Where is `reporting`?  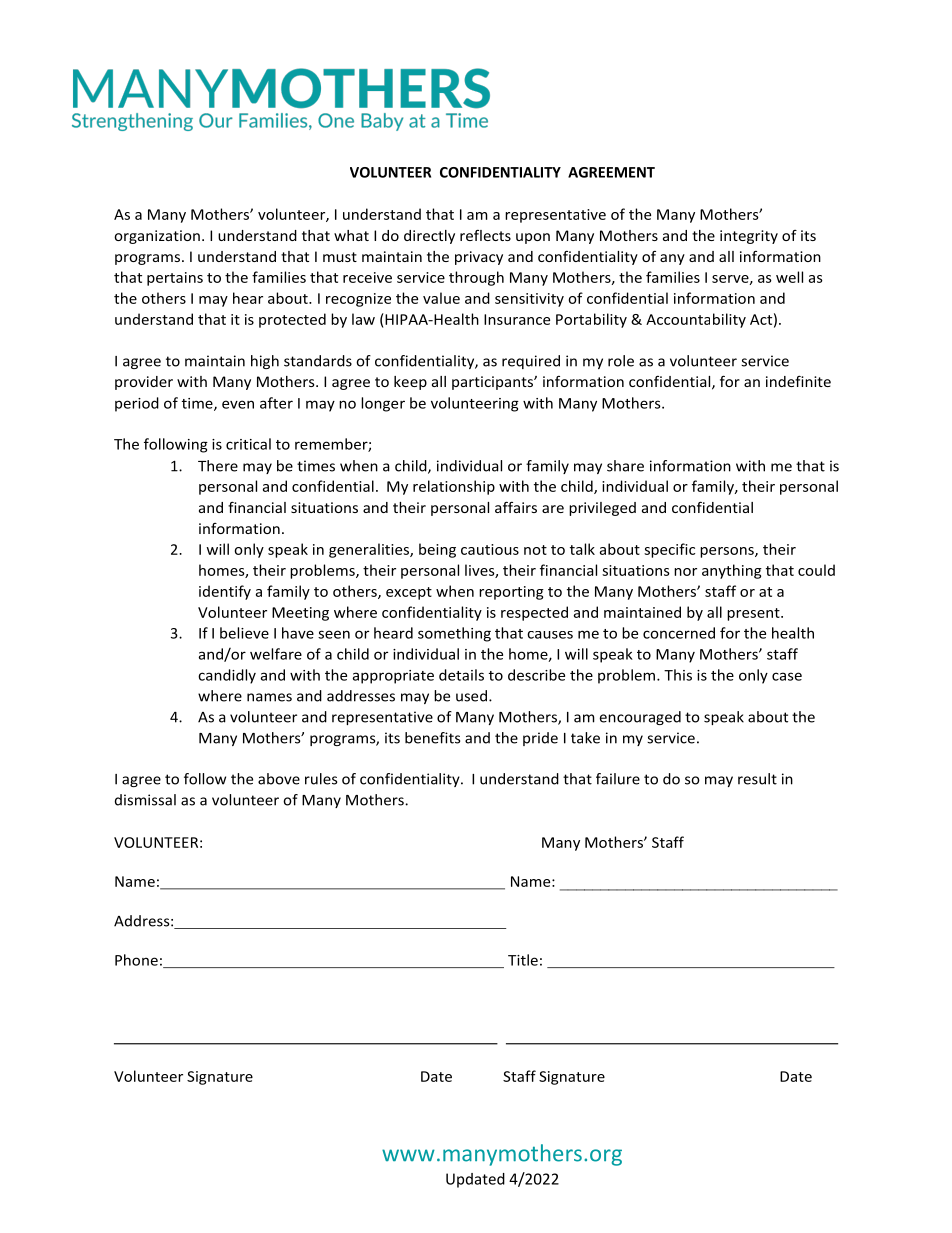 reporting is located at coordinates (511, 593).
